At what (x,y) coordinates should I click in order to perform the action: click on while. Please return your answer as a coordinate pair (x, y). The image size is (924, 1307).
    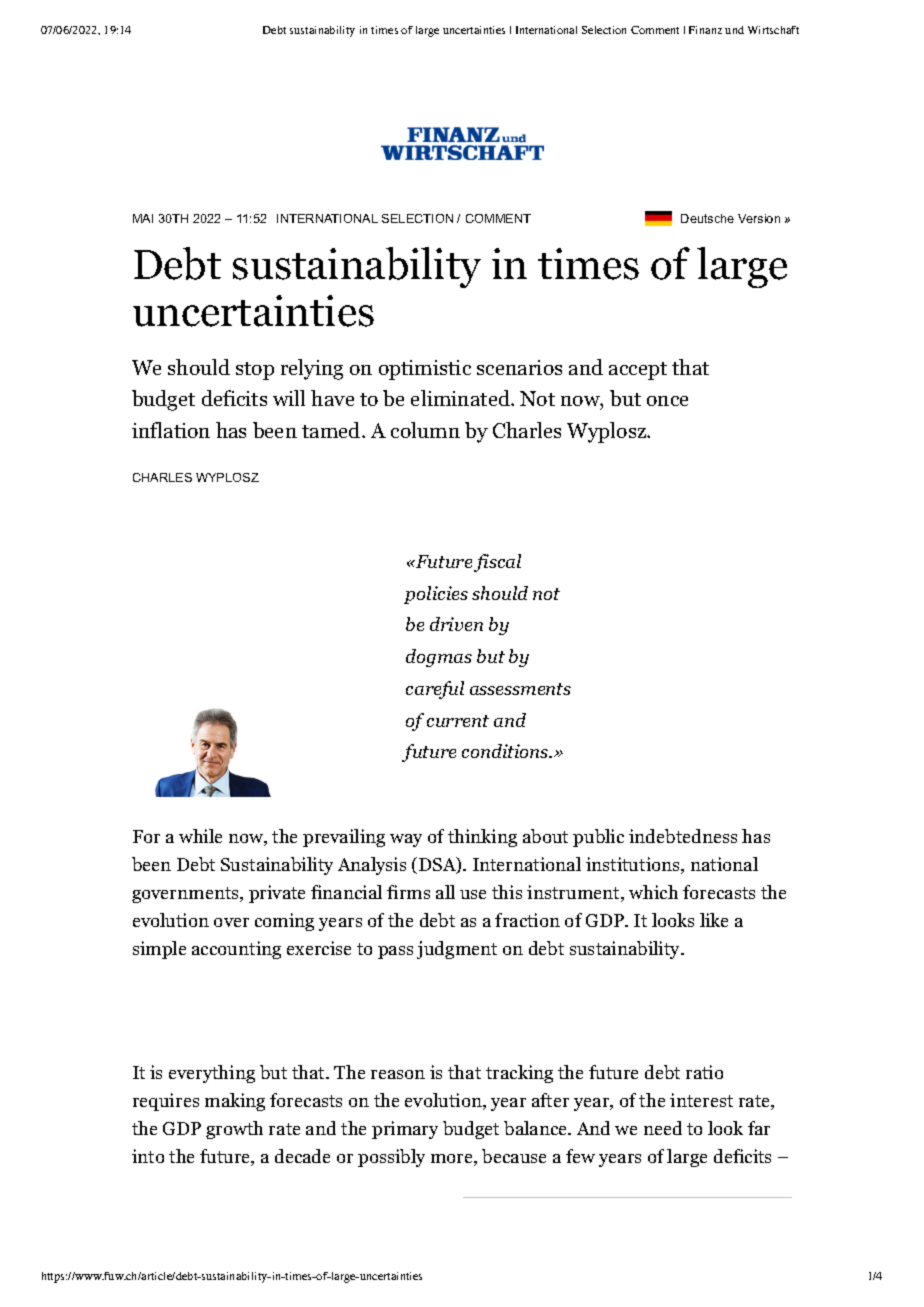
    Looking at the image, I should click on (200, 836).
